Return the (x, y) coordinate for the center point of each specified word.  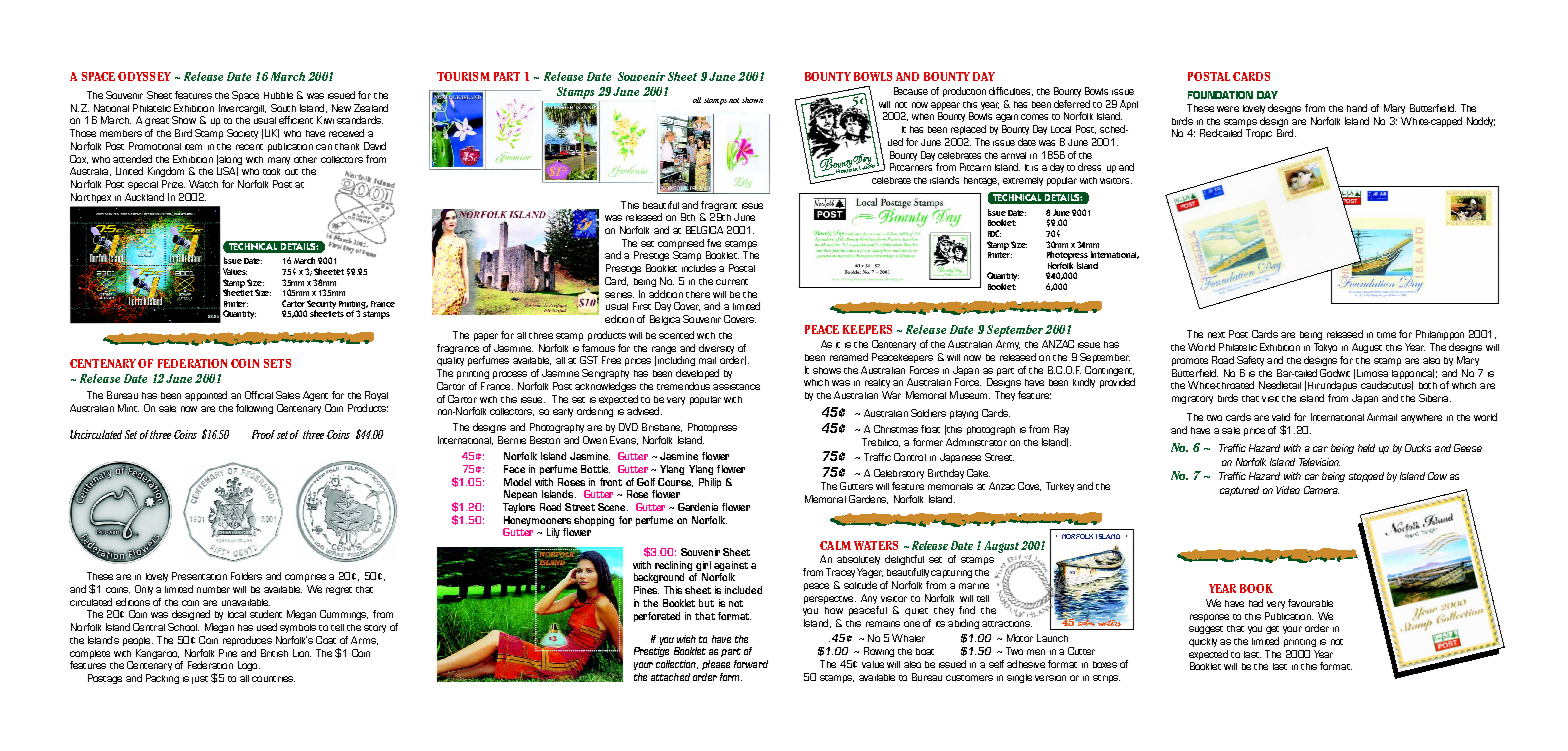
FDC (994, 233)
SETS (277, 363)
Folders (246, 576)
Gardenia (698, 507)
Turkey (1060, 487)
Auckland (144, 197)
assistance (736, 387)
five (714, 243)
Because (911, 91)
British (274, 653)
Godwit (1335, 373)
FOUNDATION (1220, 95)
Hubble (278, 95)
